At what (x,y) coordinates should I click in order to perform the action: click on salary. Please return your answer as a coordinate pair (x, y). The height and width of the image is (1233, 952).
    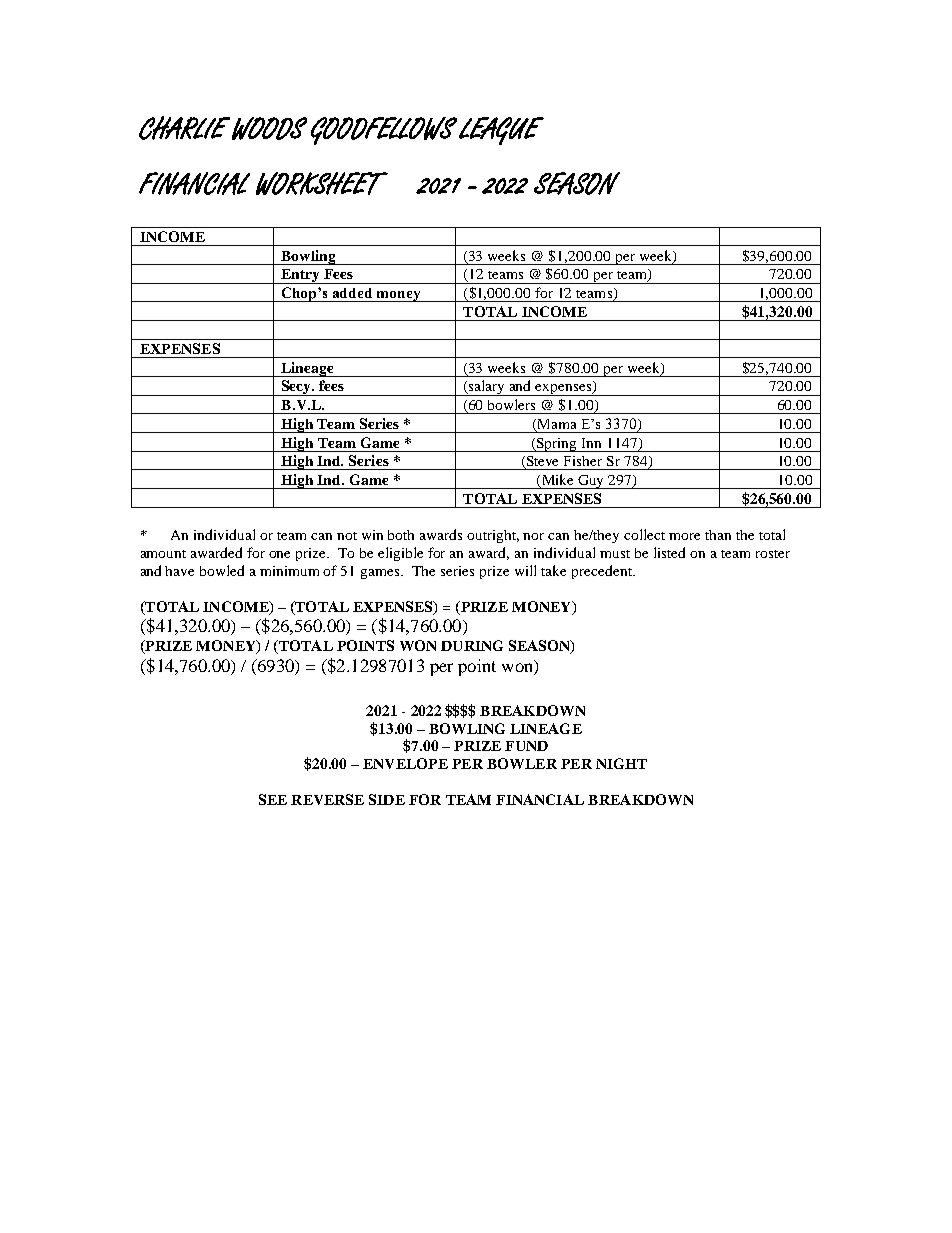
    Looking at the image, I should click on (487, 388).
